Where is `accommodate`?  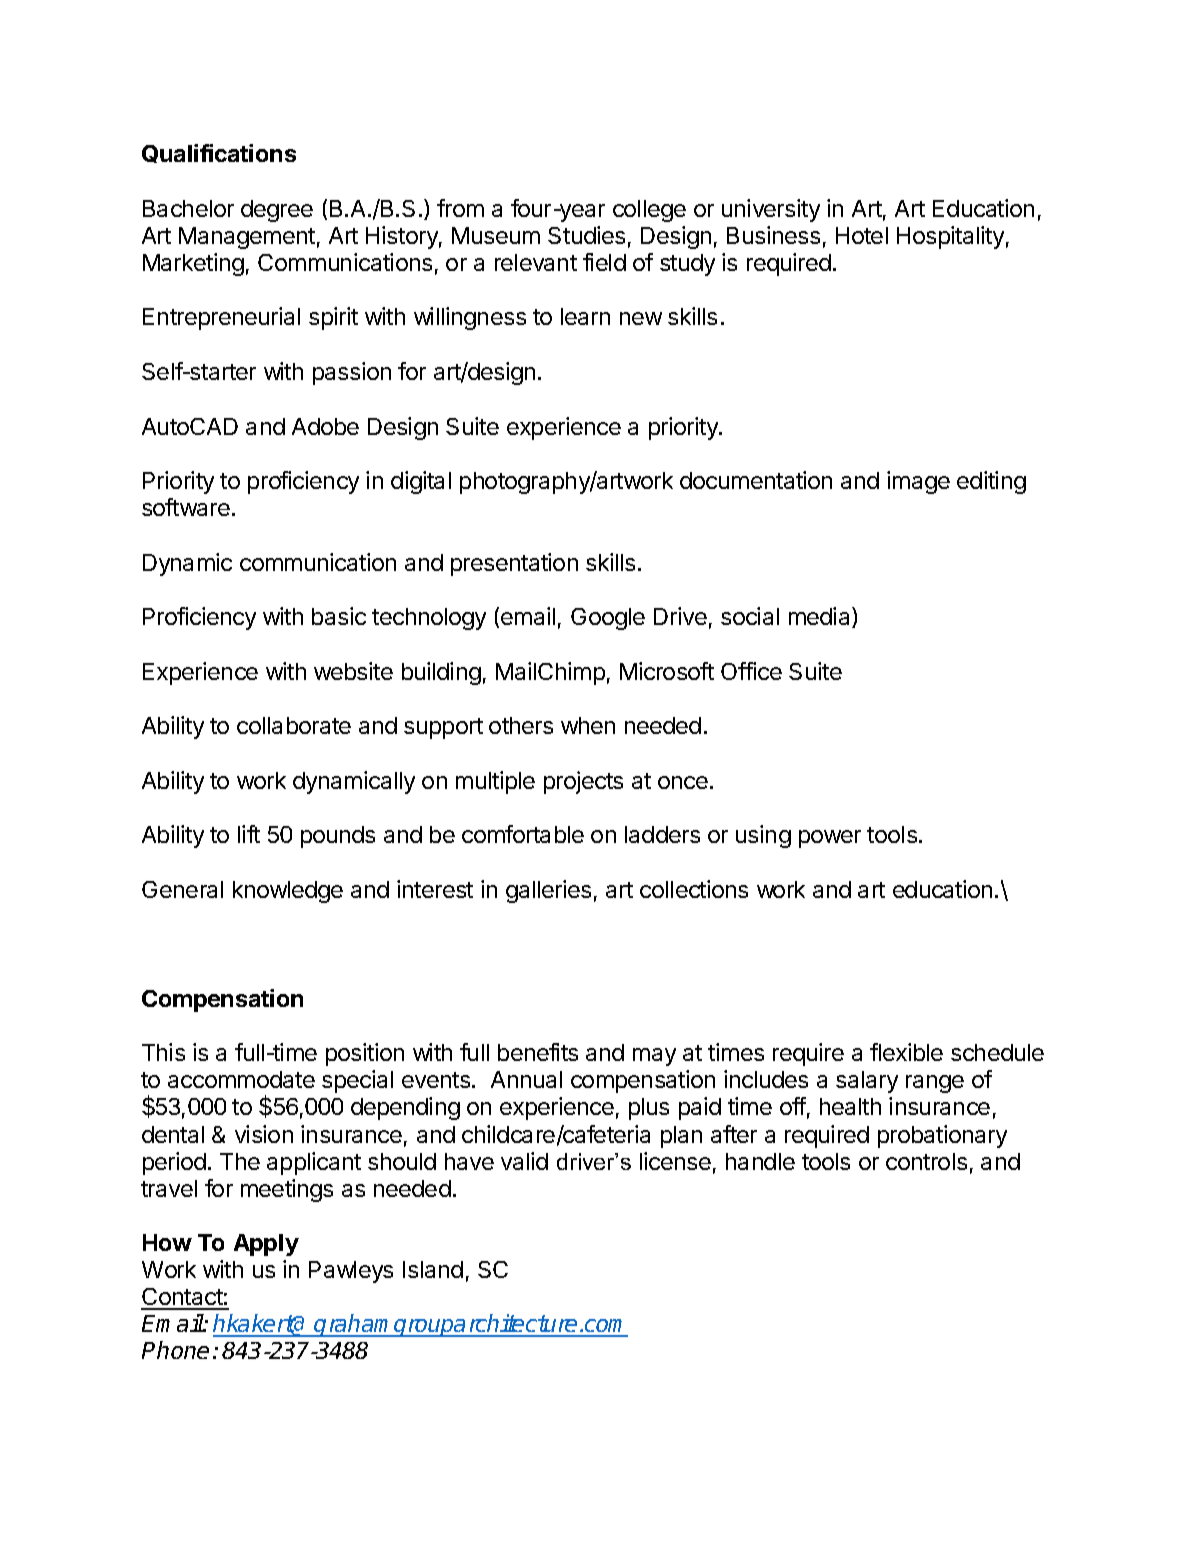 accommodate is located at coordinates (241, 1079).
